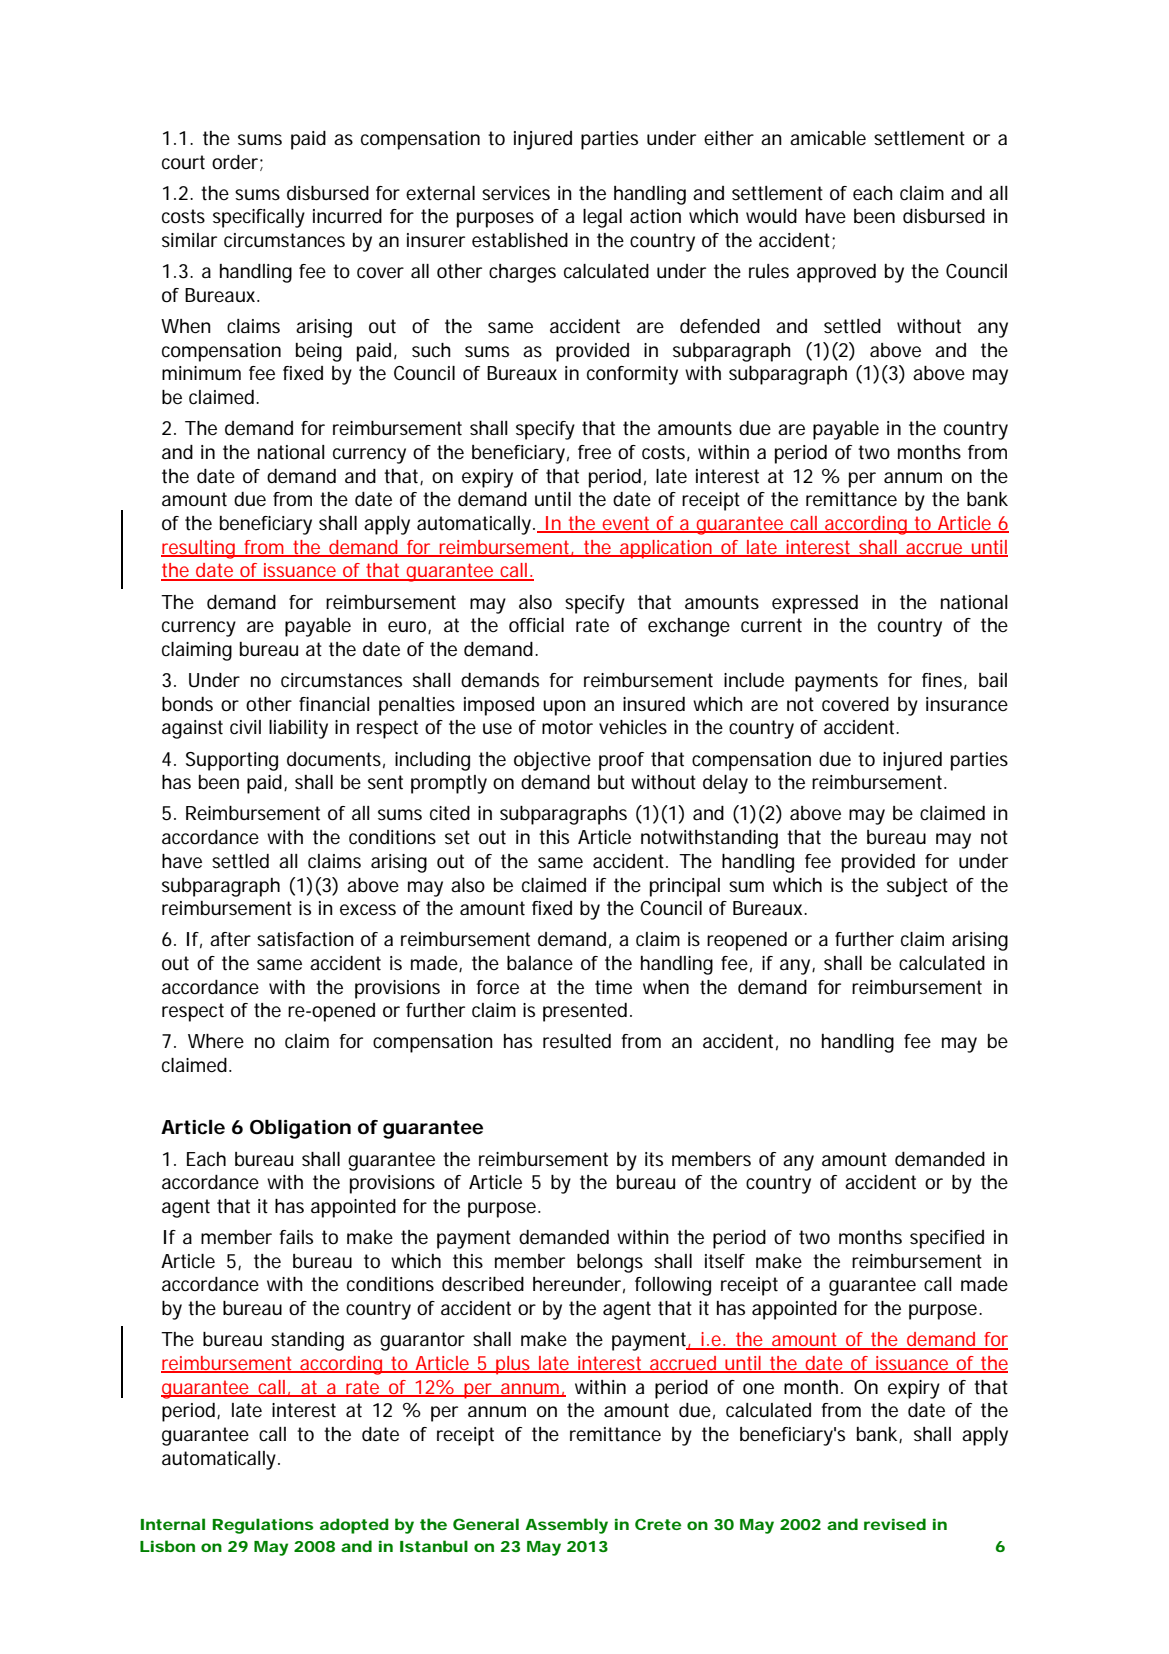  What do you see at coordinates (235, 162) in the document?
I see `order` at bounding box center [235, 162].
